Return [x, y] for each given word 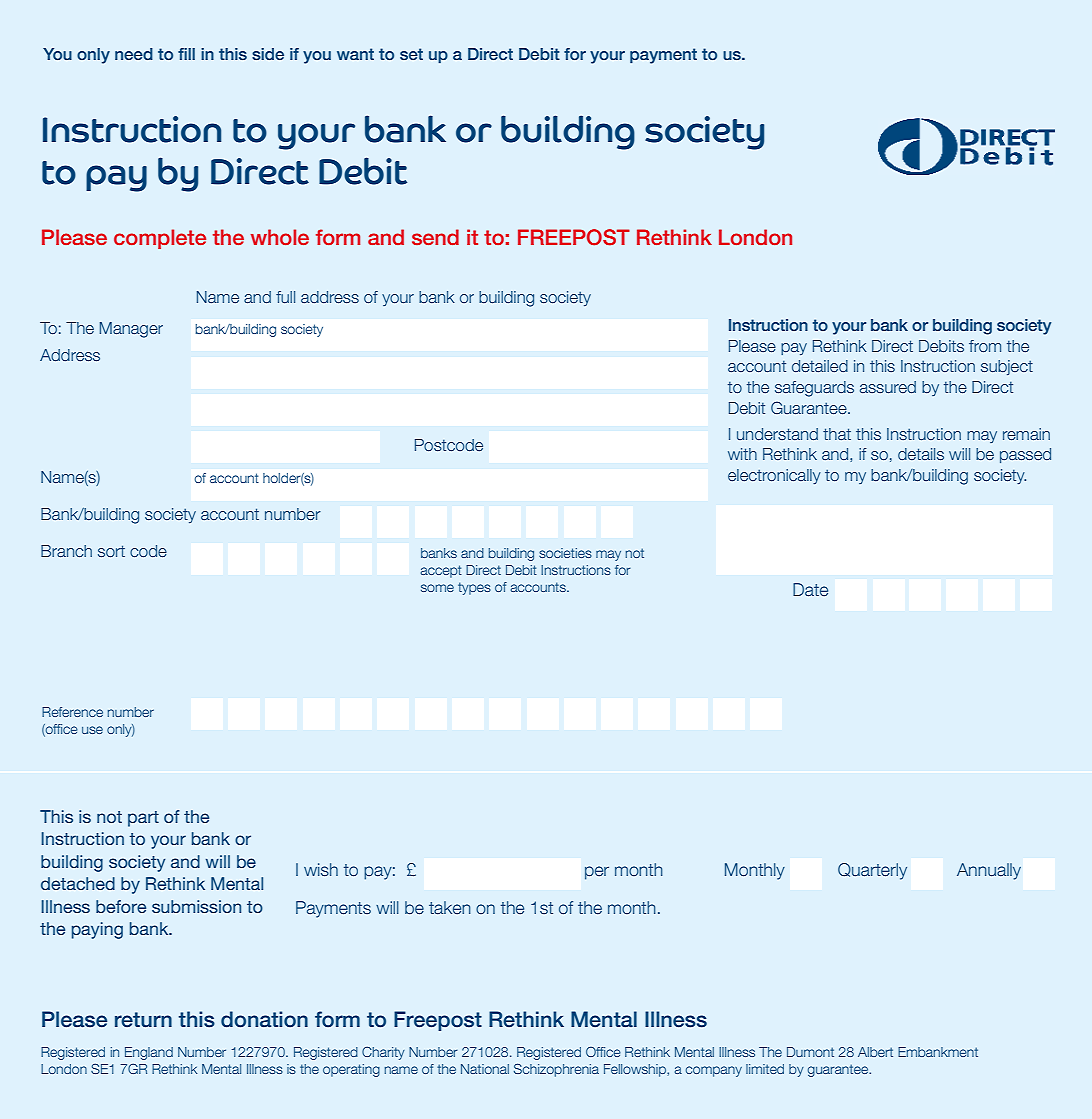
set [411, 54]
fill [186, 54]
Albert [875, 1052]
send [435, 237]
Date [810, 589]
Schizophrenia [556, 1070]
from [985, 346]
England [149, 1053]
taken [450, 907]
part [143, 819]
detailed [820, 366]
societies [565, 553]
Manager [131, 330]
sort [111, 551]
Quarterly [872, 871]
